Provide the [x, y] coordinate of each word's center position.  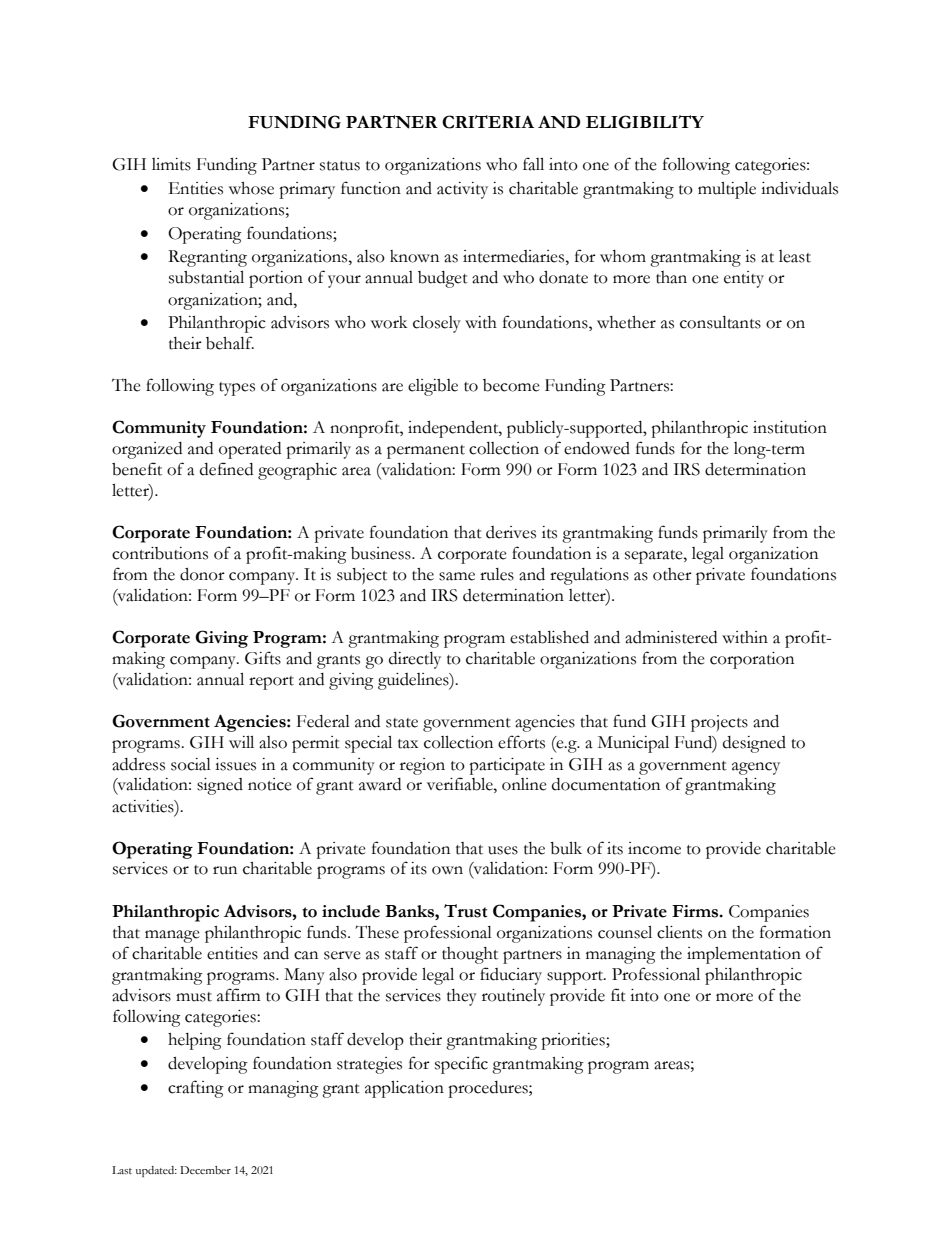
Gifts [263, 658]
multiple [727, 190]
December [205, 1170]
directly [415, 660]
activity [462, 190]
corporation [752, 660]
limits [171, 164]
